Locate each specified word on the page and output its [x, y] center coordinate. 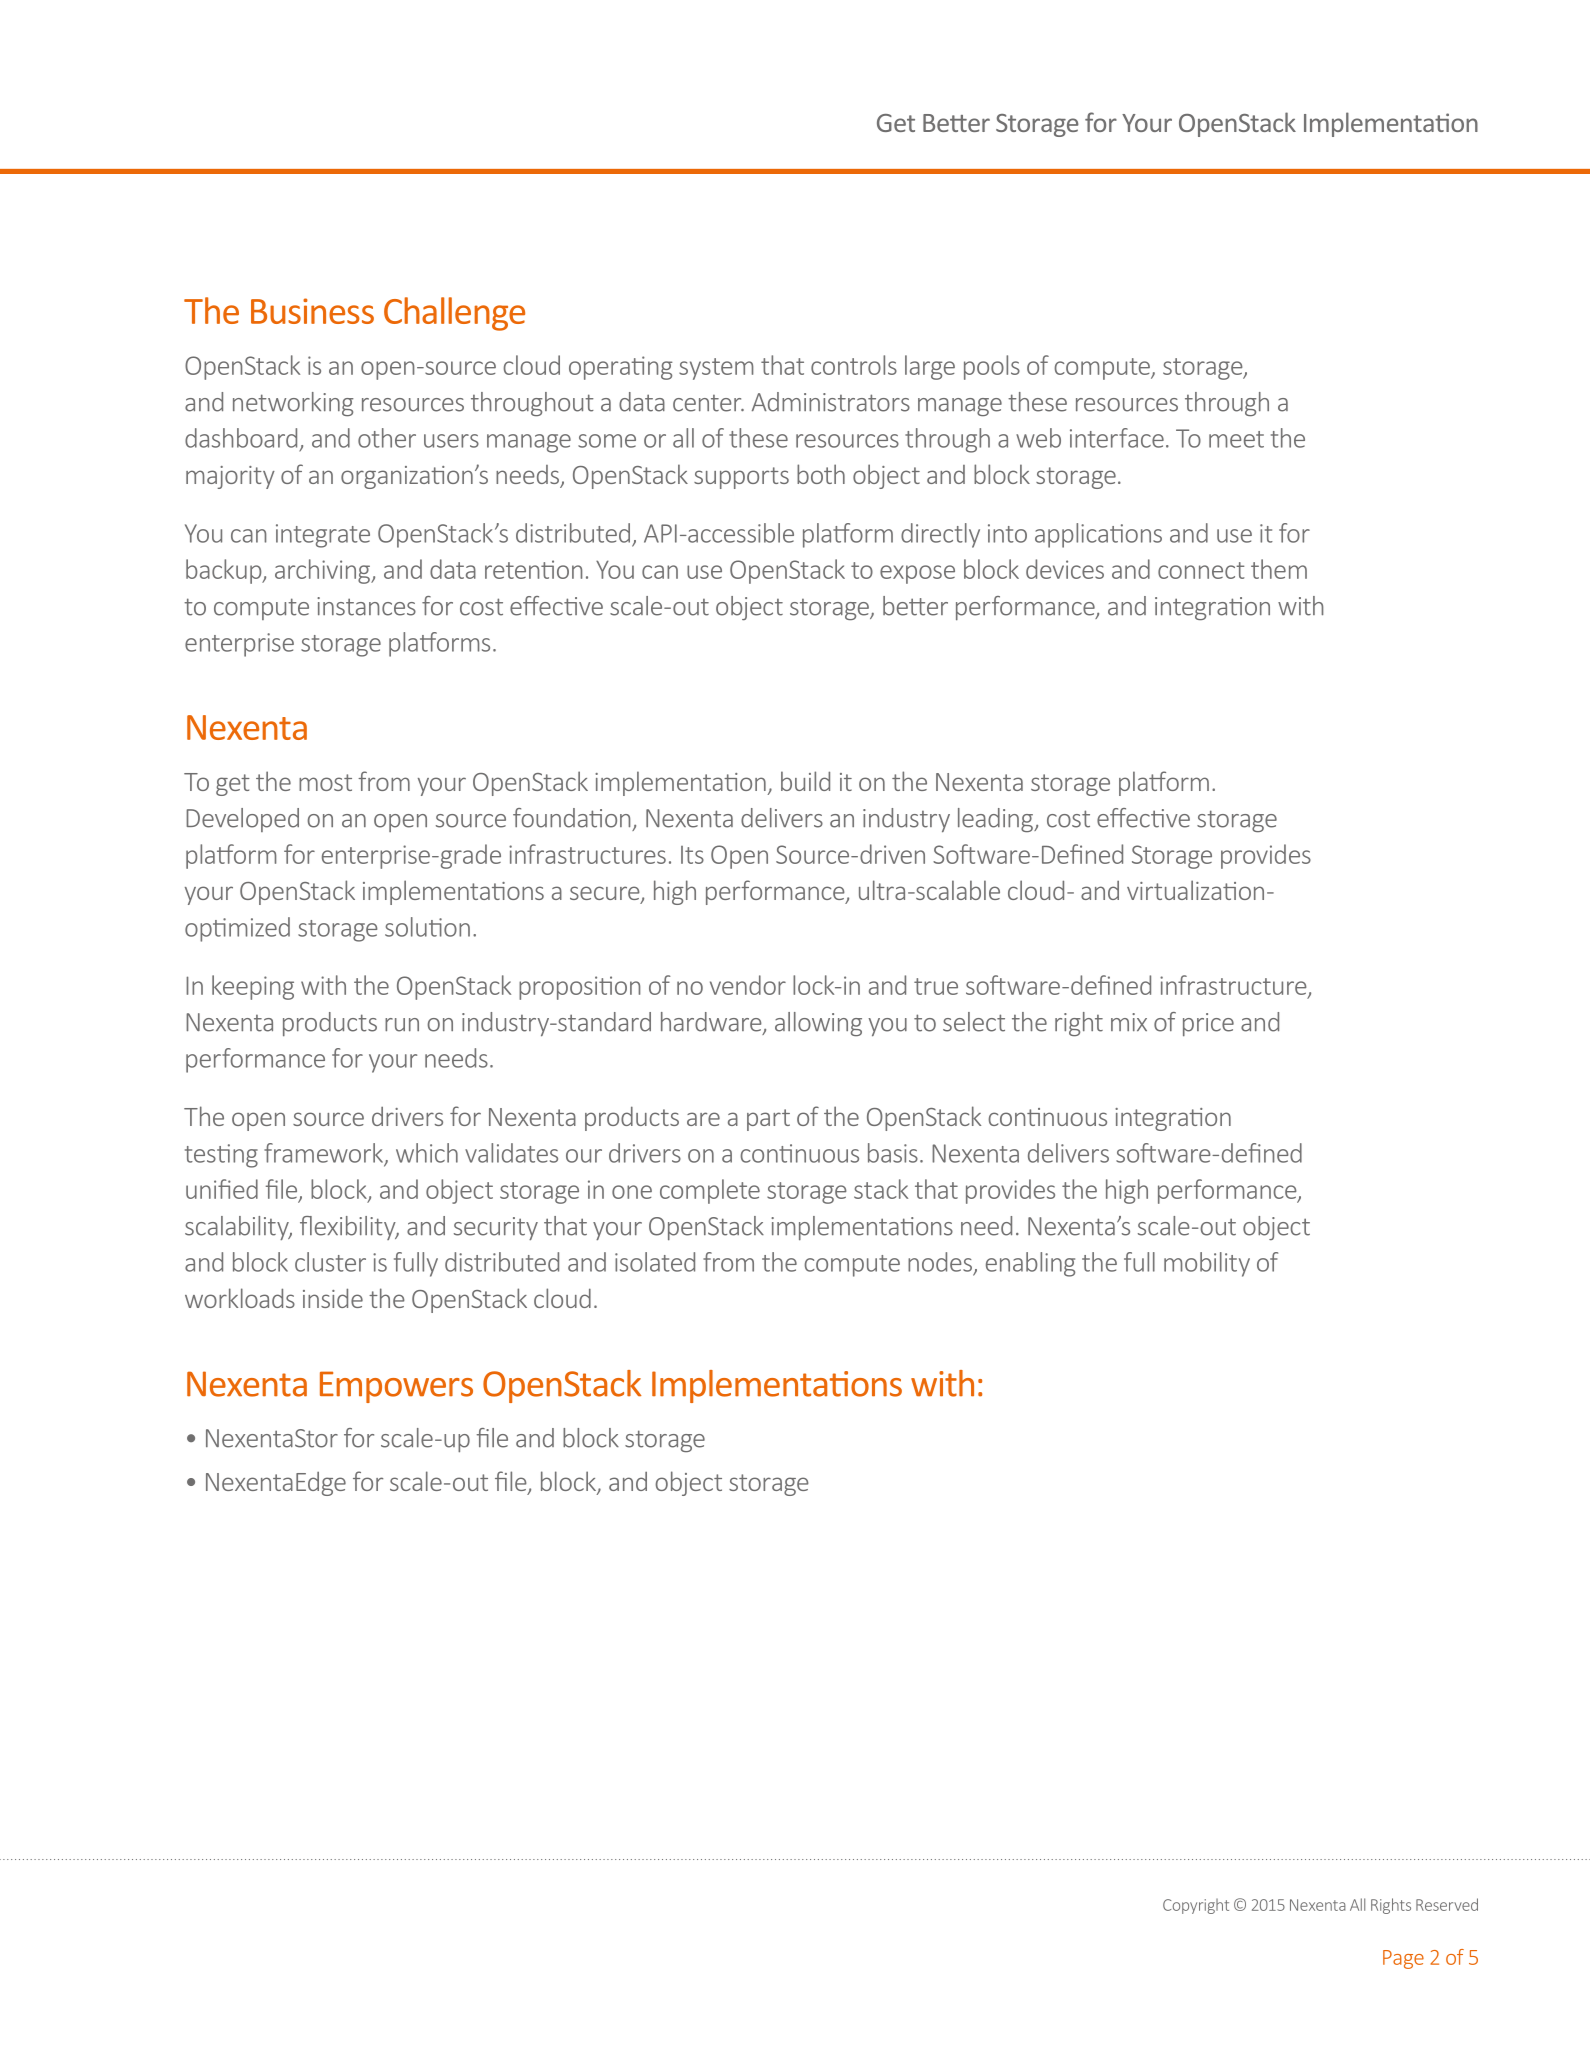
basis [893, 1153]
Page [1403, 1959]
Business [312, 311]
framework [324, 1154]
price [1208, 1024]
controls [854, 365]
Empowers [396, 1387]
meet [1236, 439]
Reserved [1447, 1904]
